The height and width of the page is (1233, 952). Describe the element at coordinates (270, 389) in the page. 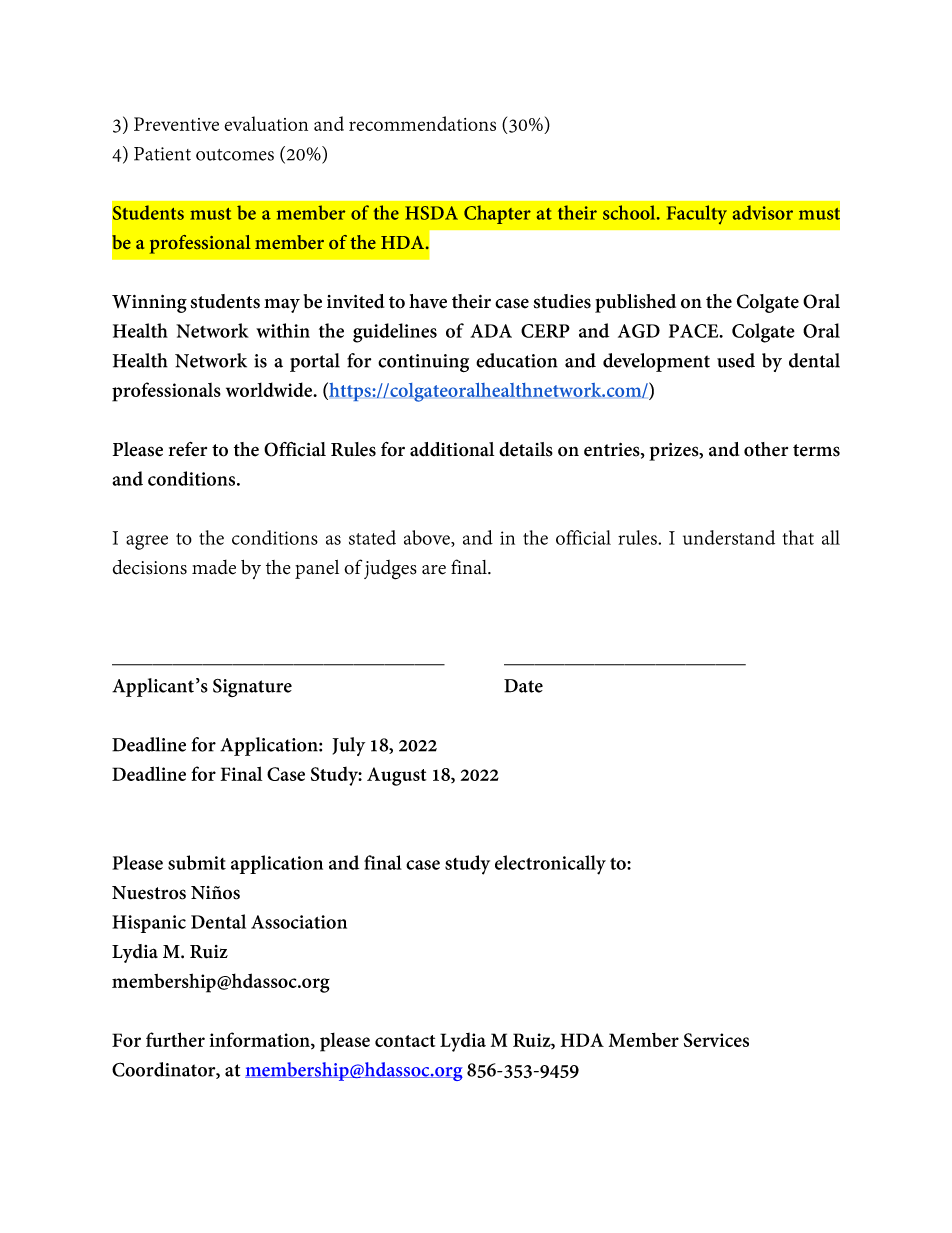

I see `worldwide` at that location.
